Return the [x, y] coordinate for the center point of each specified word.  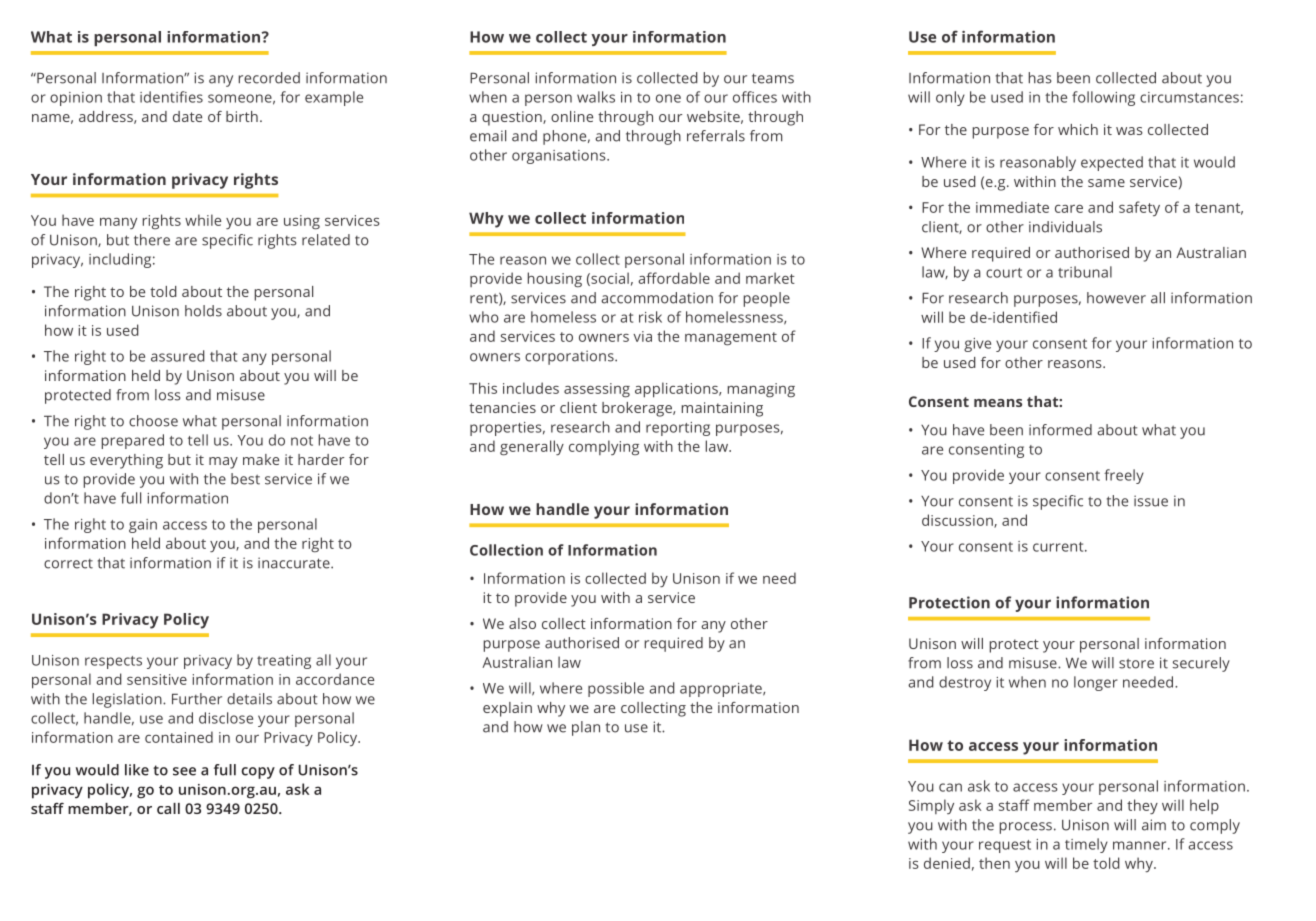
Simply [931, 806]
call [168, 808]
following [1103, 98]
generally [532, 448]
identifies [171, 97]
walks [596, 97]
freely [1124, 476]
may [223, 463]
